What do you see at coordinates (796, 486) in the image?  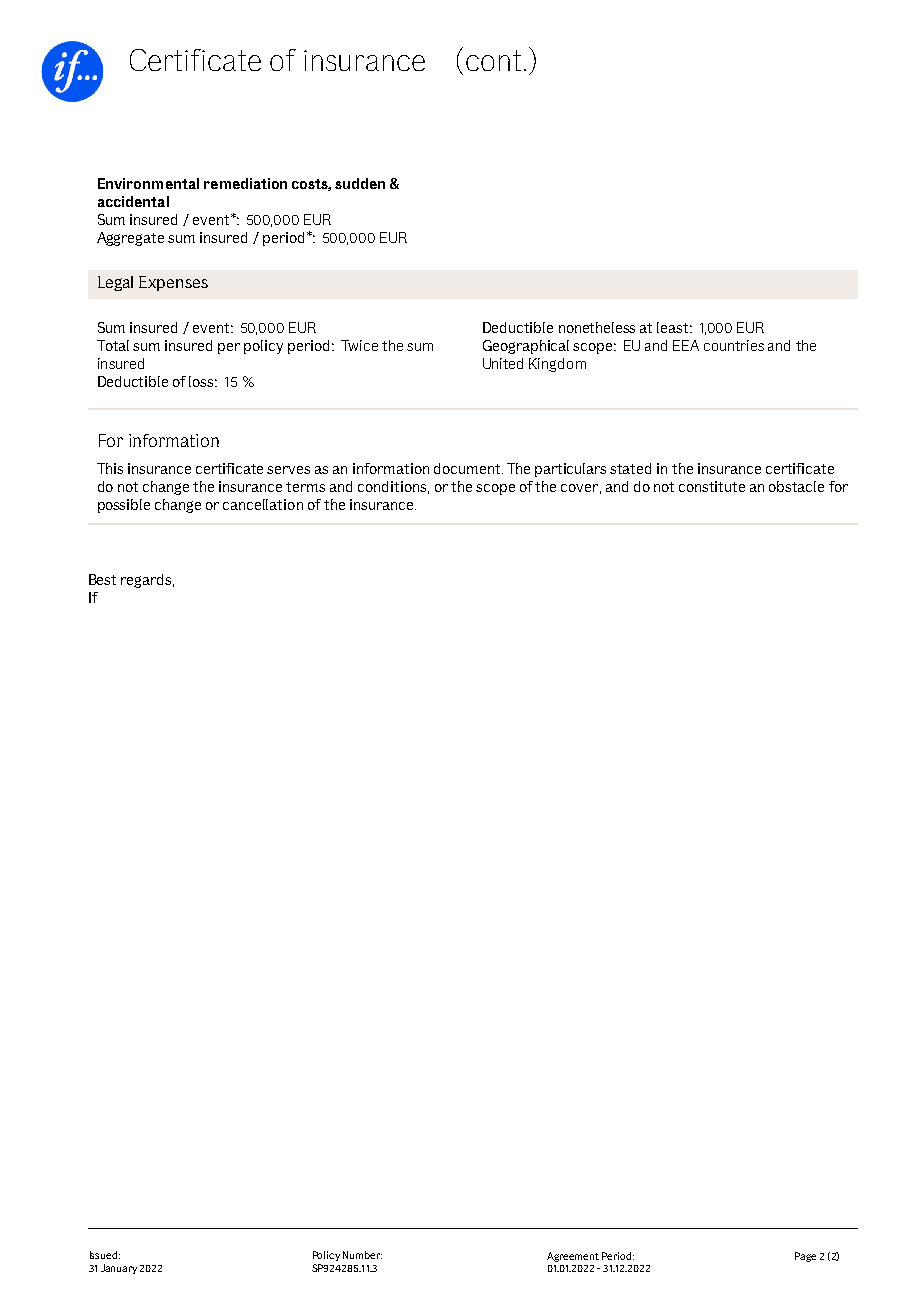 I see `obstacle` at bounding box center [796, 486].
